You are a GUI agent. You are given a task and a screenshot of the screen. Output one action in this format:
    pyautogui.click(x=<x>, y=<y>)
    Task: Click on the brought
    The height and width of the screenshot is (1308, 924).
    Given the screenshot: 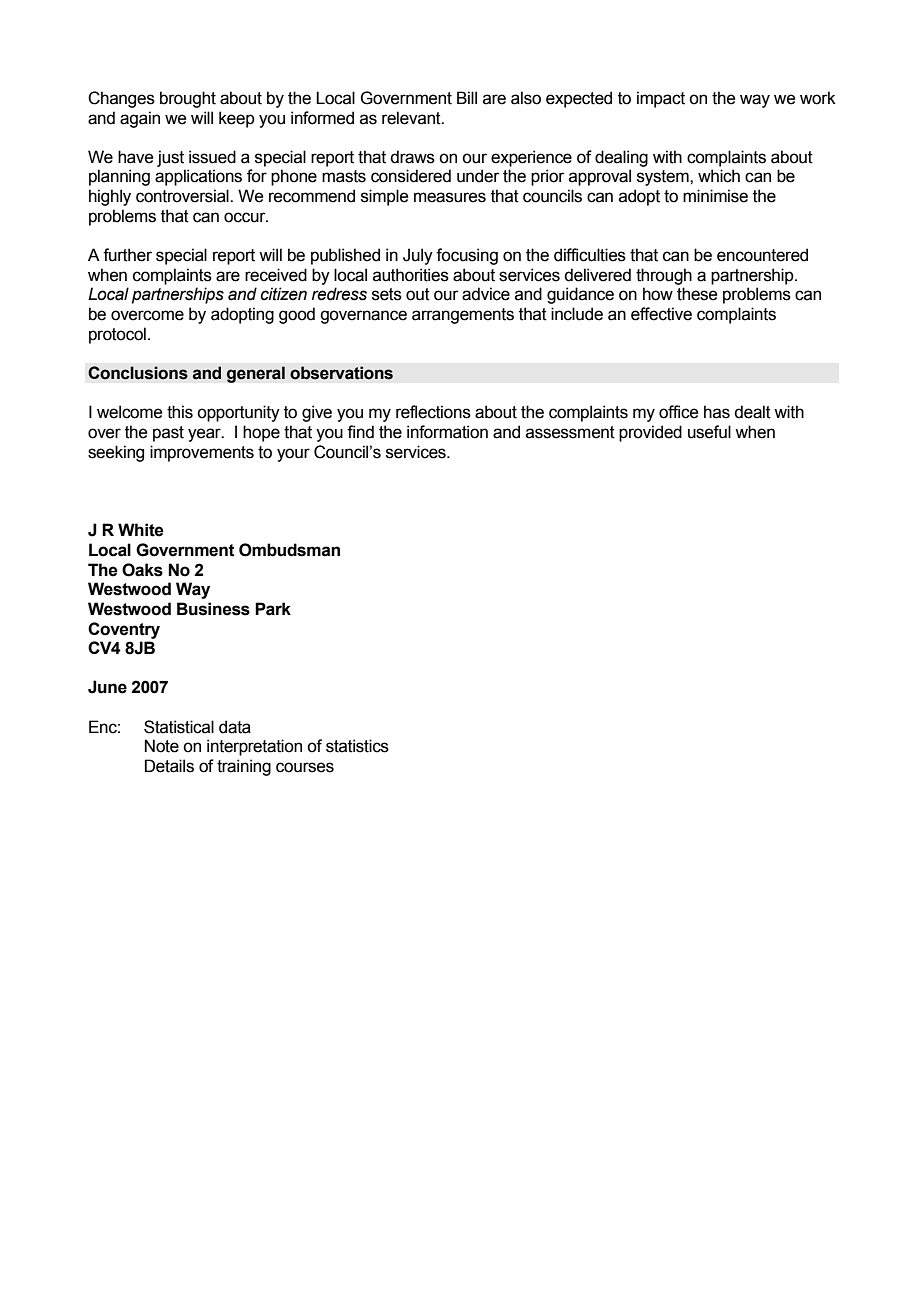 What is the action you would take?
    pyautogui.click(x=188, y=99)
